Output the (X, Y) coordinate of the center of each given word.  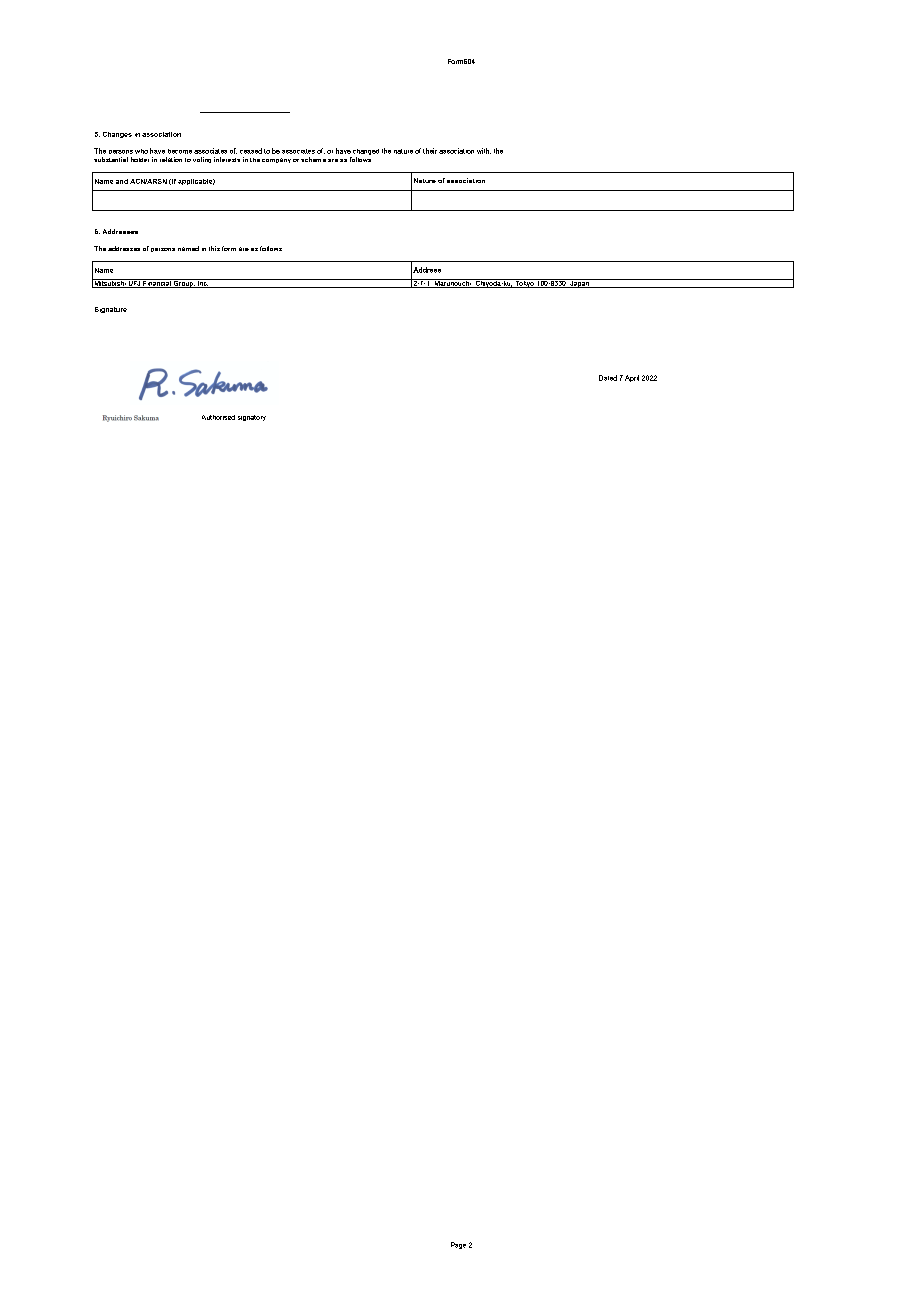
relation (171, 159)
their (430, 151)
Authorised (218, 417)
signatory (252, 418)
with (484, 151)
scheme (313, 159)
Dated (608, 378)
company (276, 160)
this (214, 248)
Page (458, 1245)
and (122, 181)
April (632, 378)
